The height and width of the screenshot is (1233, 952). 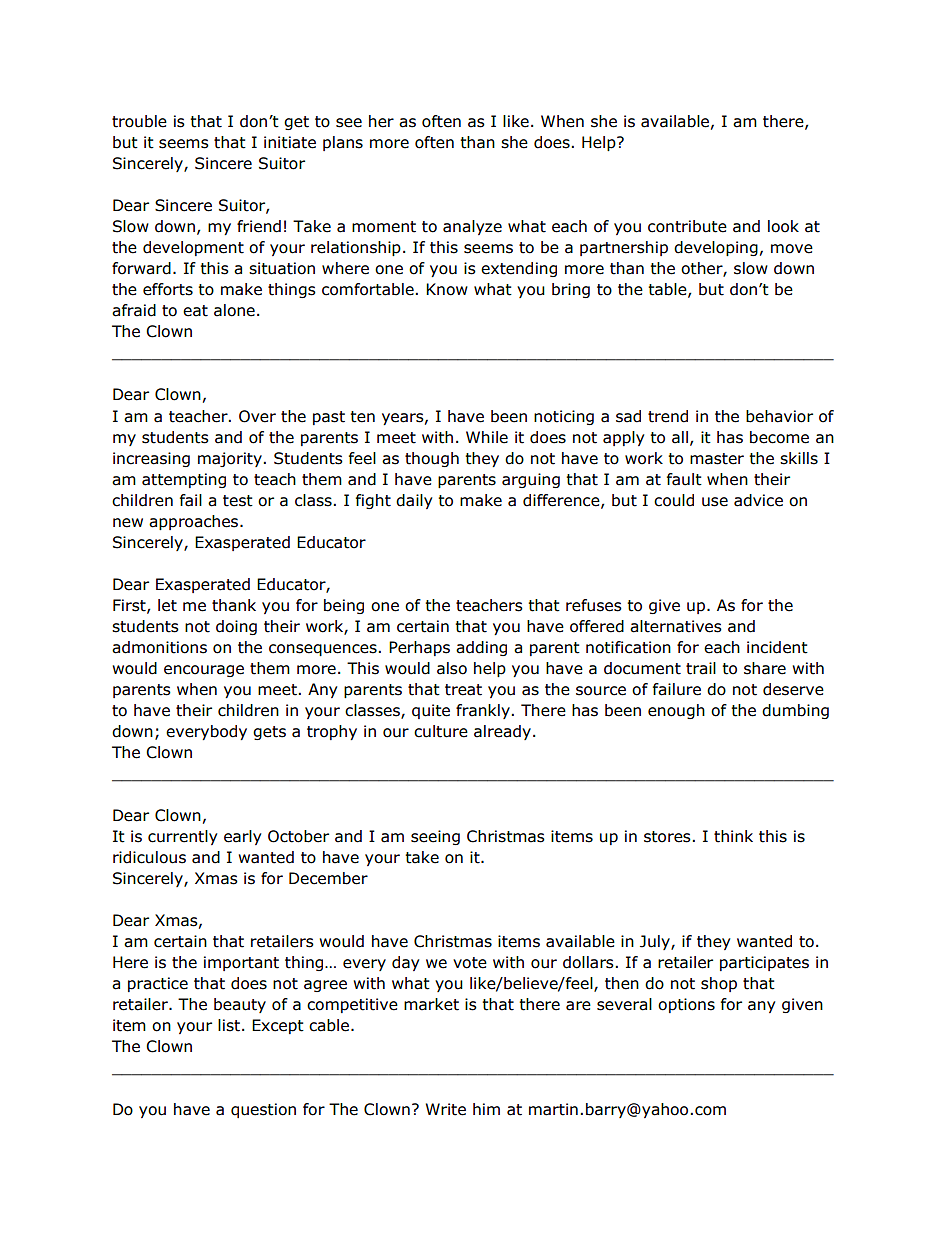 I want to click on ridiculous, so click(x=149, y=857).
